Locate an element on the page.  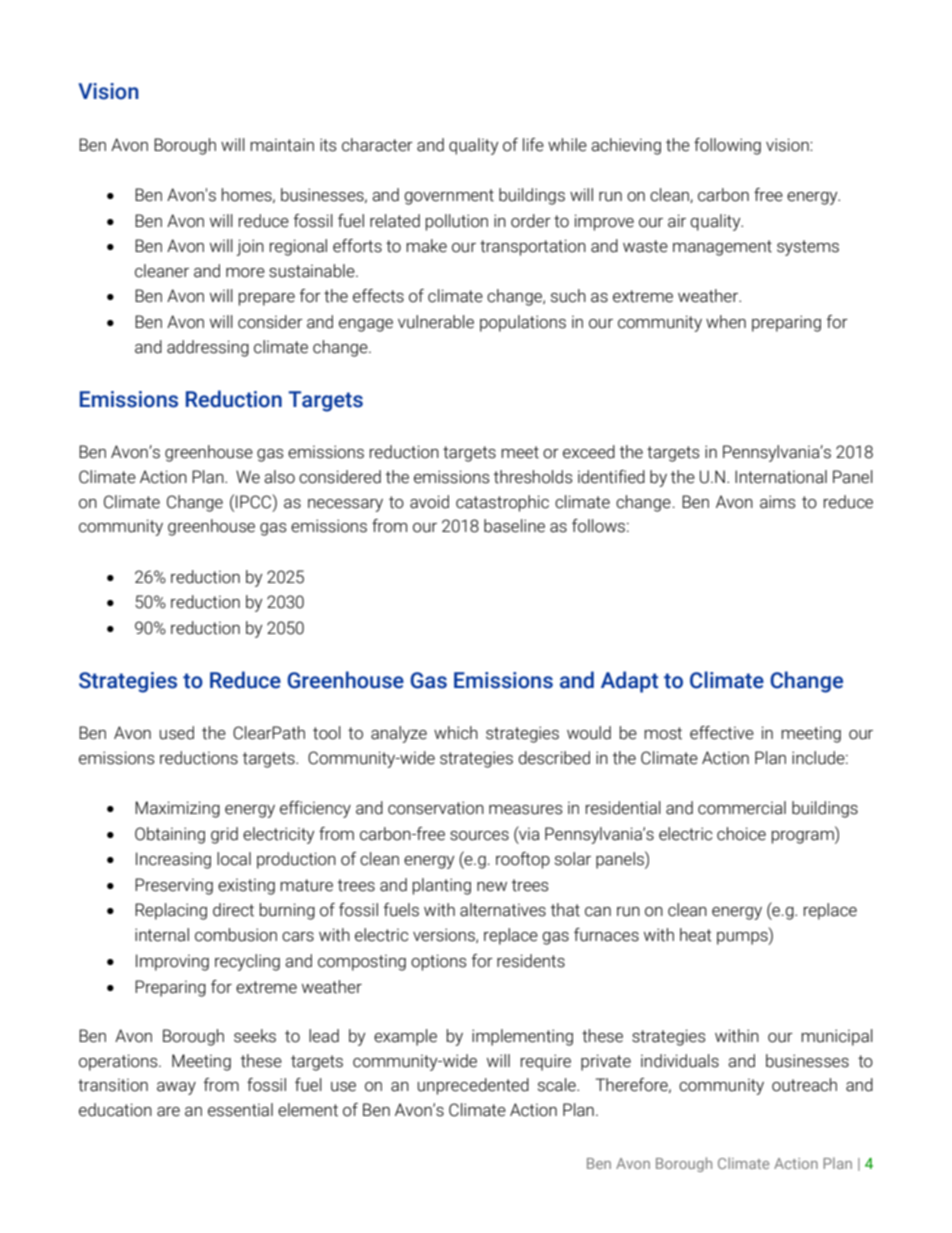
used is located at coordinates (177, 733).
